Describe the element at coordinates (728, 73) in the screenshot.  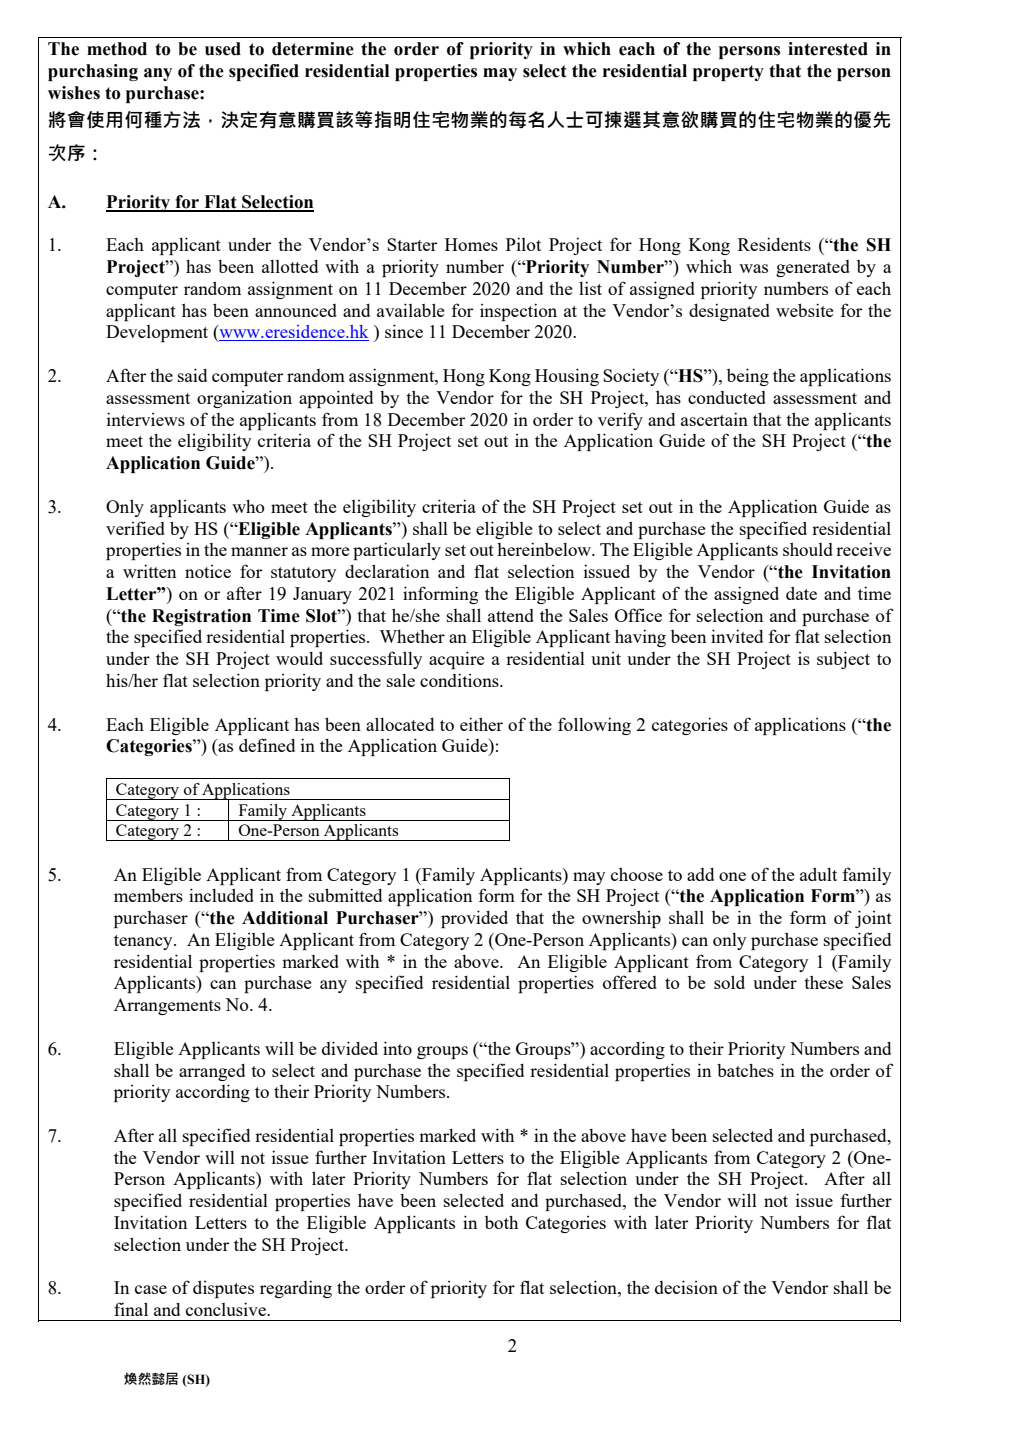
I see `property` at that location.
